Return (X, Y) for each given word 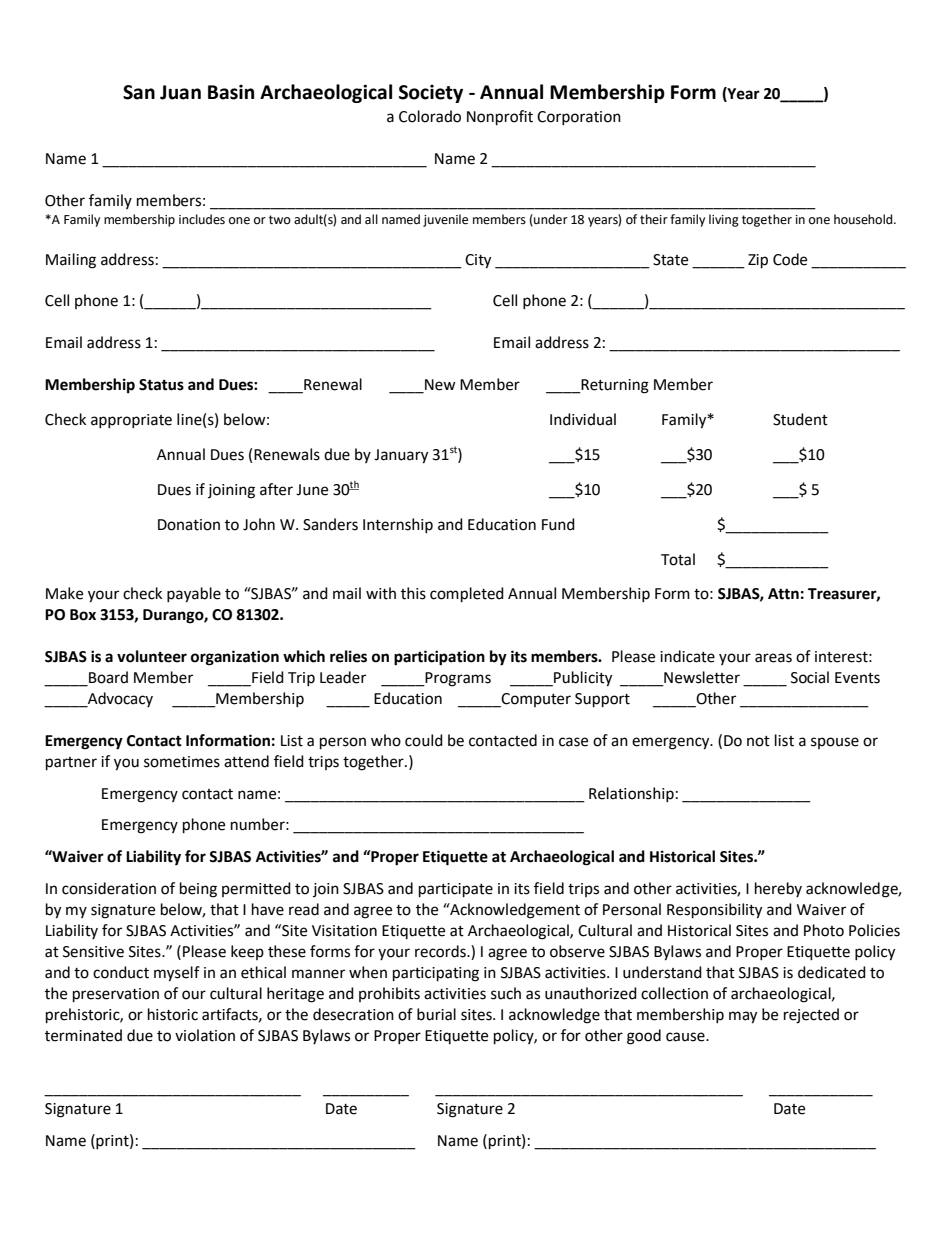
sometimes (182, 762)
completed (467, 595)
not (758, 741)
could (424, 740)
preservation (116, 995)
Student (800, 419)
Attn (783, 594)
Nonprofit (500, 118)
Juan (180, 92)
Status (161, 385)
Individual (583, 419)
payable (194, 595)
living (724, 220)
